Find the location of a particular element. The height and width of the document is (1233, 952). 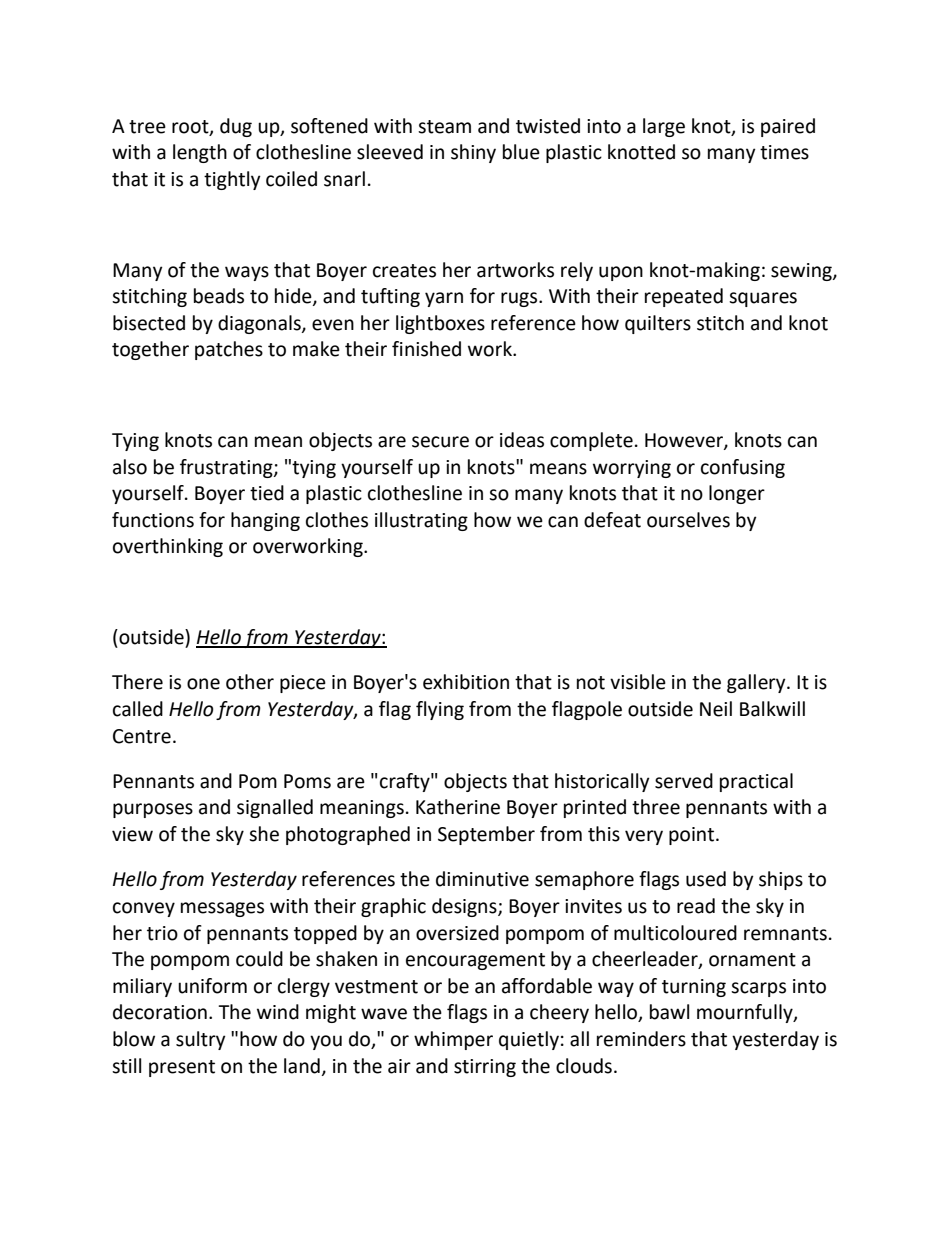

flying is located at coordinates (440, 710).
